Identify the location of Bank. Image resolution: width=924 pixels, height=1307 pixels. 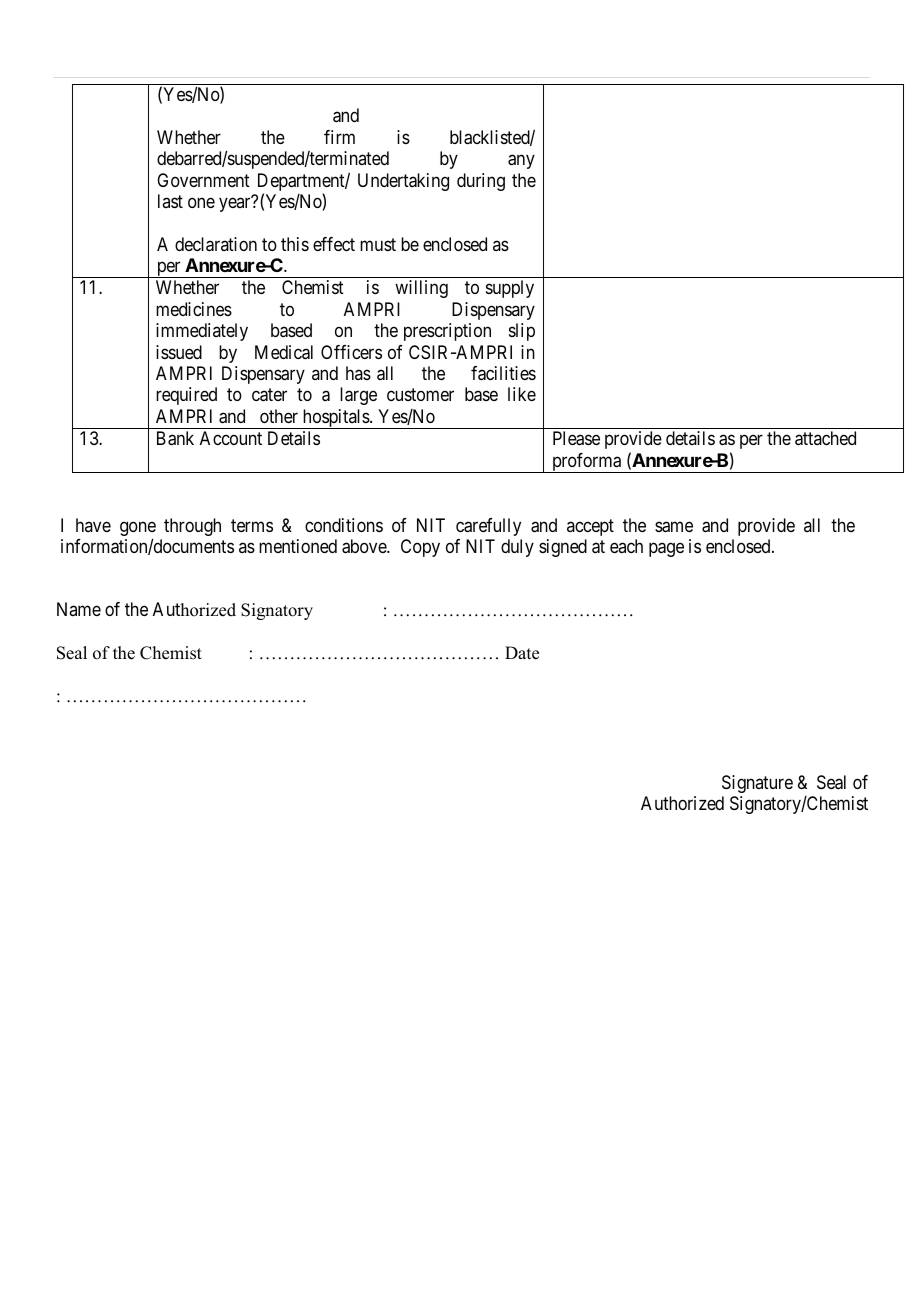
(175, 438).
